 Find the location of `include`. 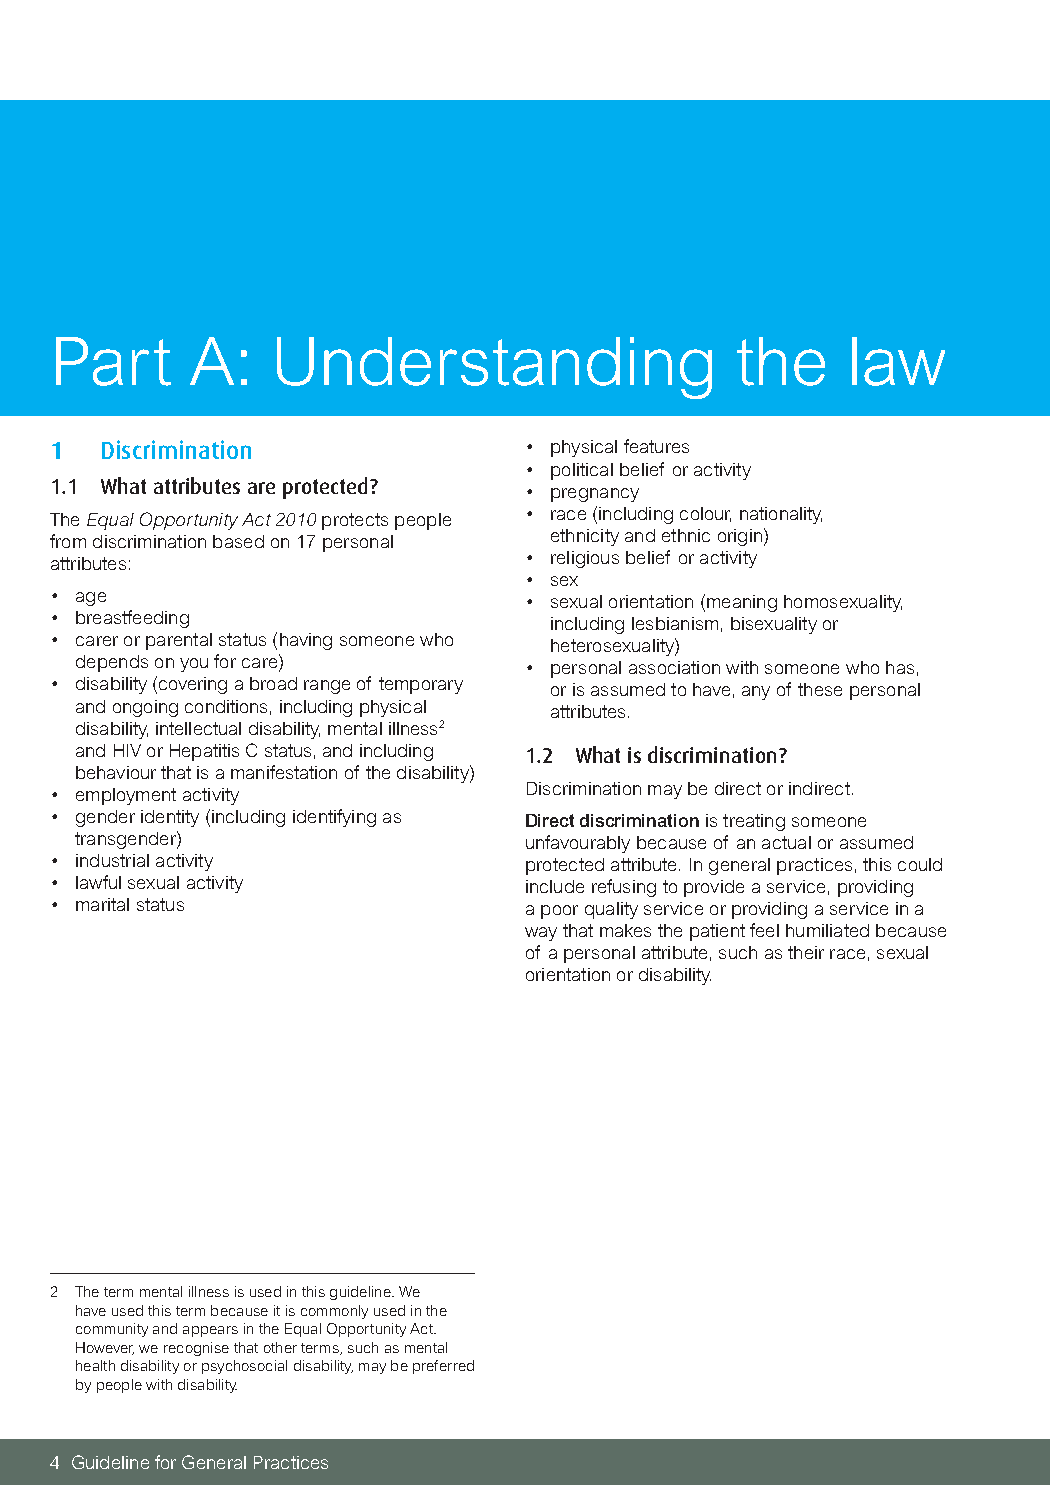

include is located at coordinates (555, 886).
